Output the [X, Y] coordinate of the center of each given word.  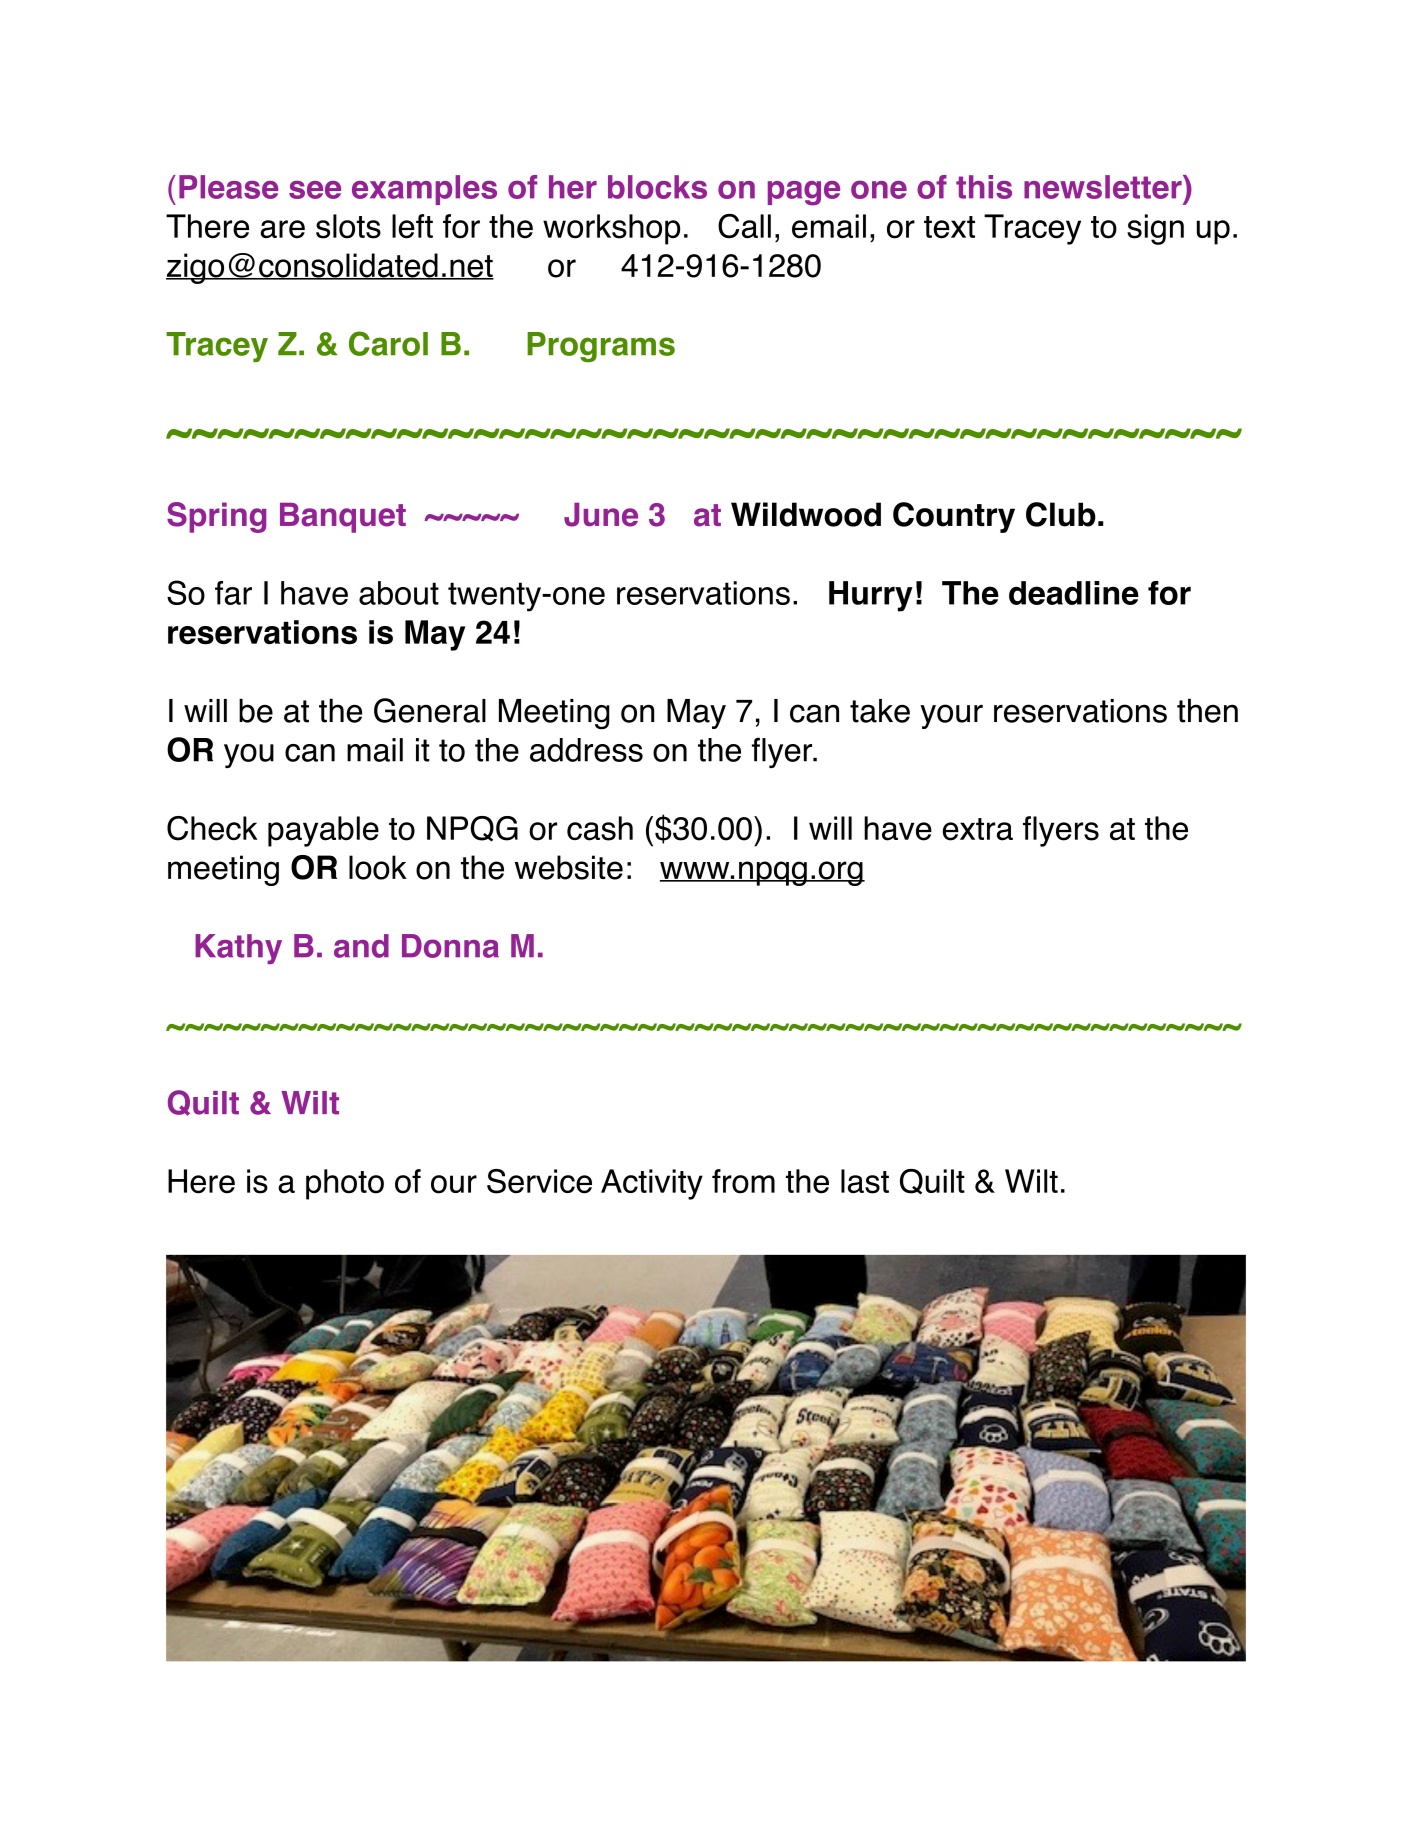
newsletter [1104, 187]
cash [600, 828]
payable [323, 831]
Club [1061, 514]
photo [345, 1184]
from [743, 1181]
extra [978, 829]
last [865, 1181]
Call [744, 226]
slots [348, 226]
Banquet [343, 518]
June [601, 515]
